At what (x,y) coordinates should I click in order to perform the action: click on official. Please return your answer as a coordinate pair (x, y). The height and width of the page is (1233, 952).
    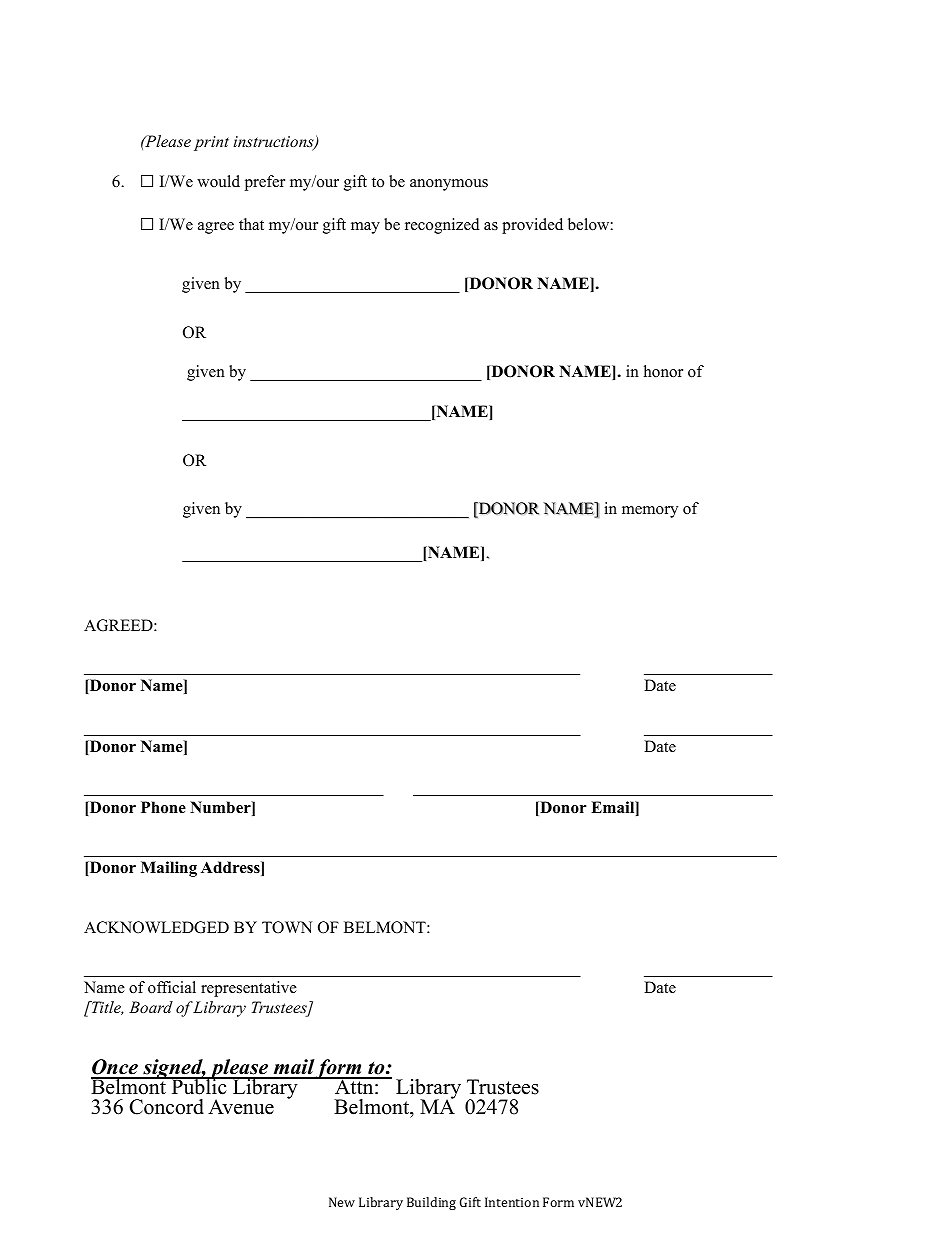
    Looking at the image, I should click on (172, 987).
